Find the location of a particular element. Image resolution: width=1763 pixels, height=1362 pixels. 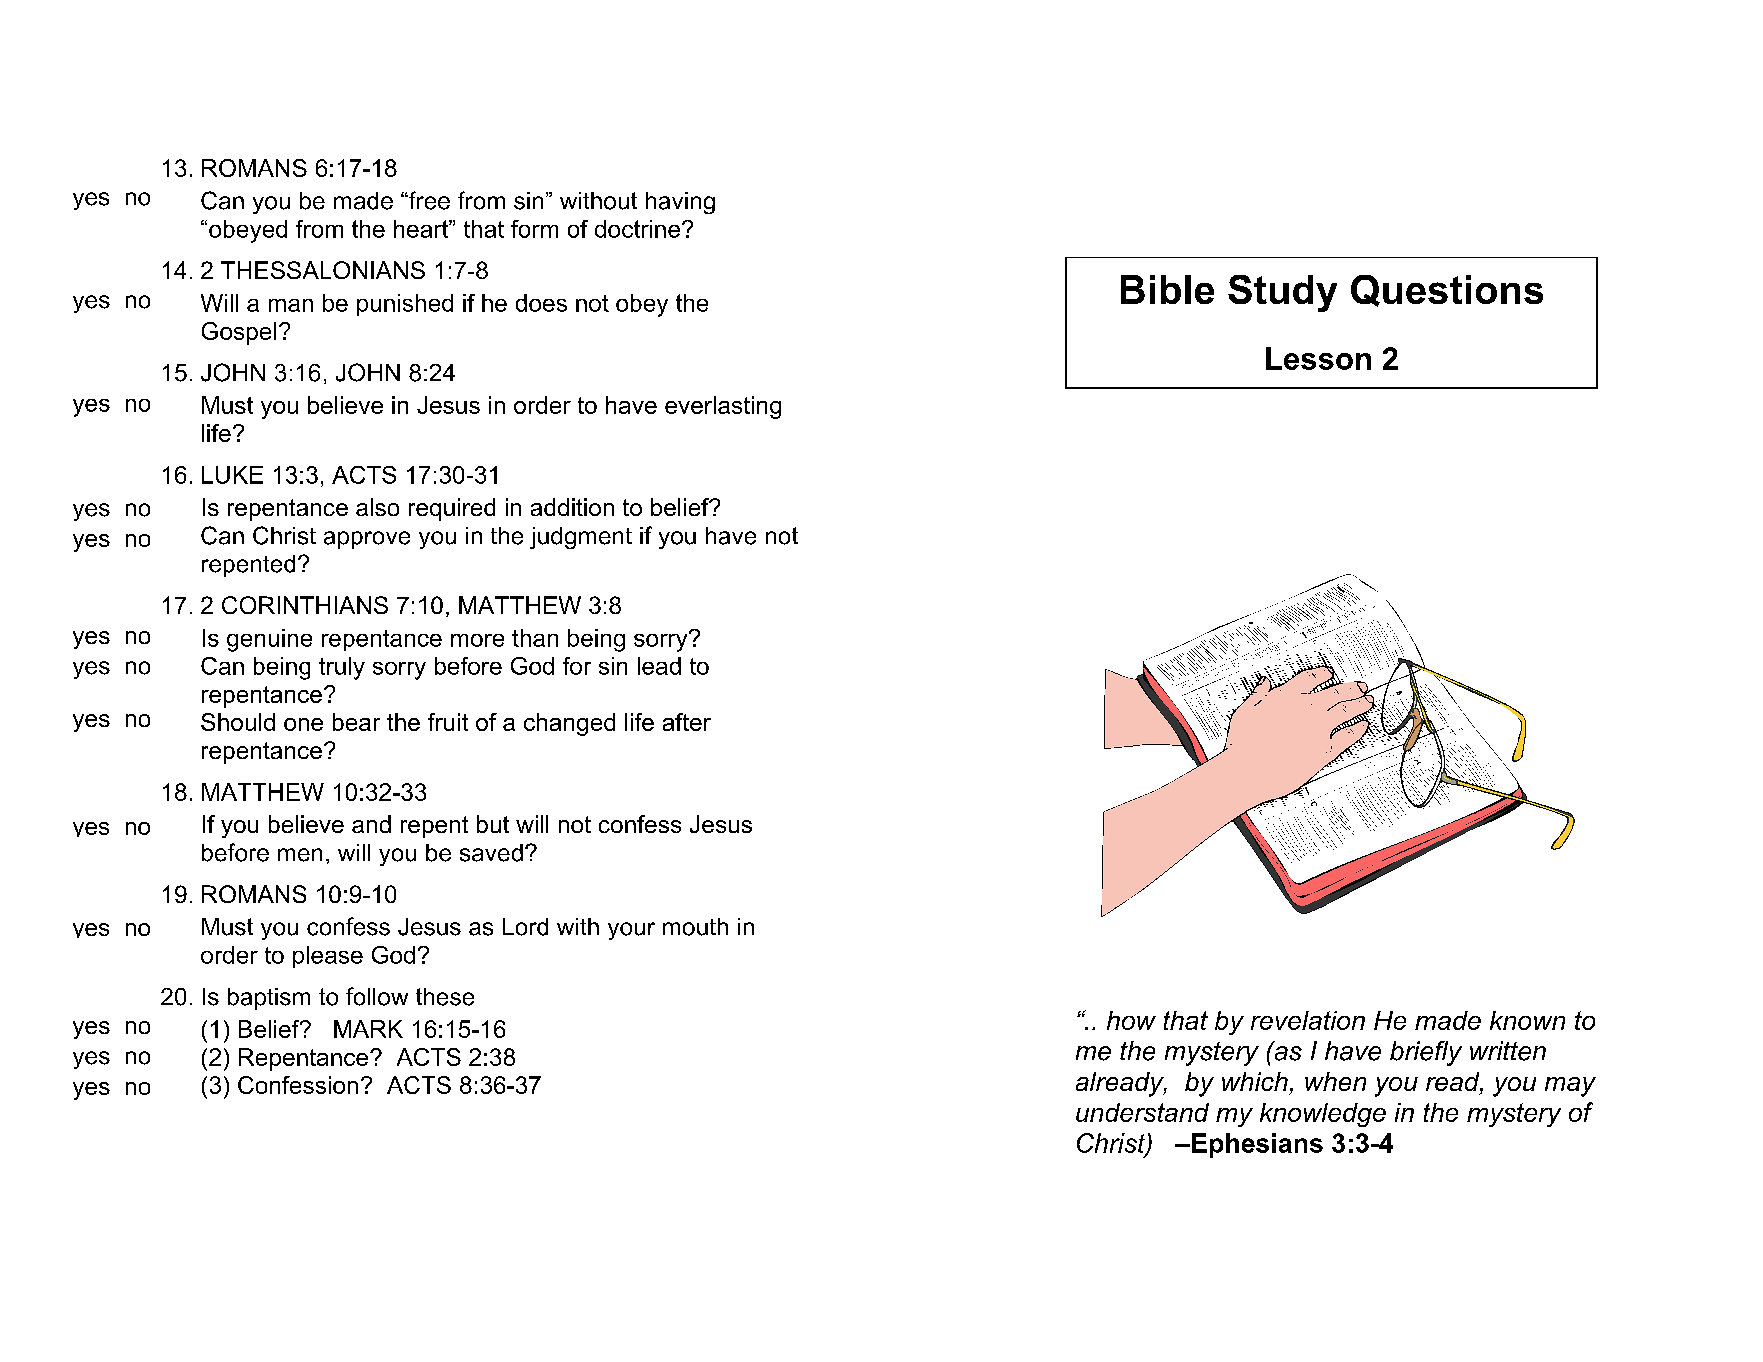

THESSALONIANS is located at coordinates (323, 270).
